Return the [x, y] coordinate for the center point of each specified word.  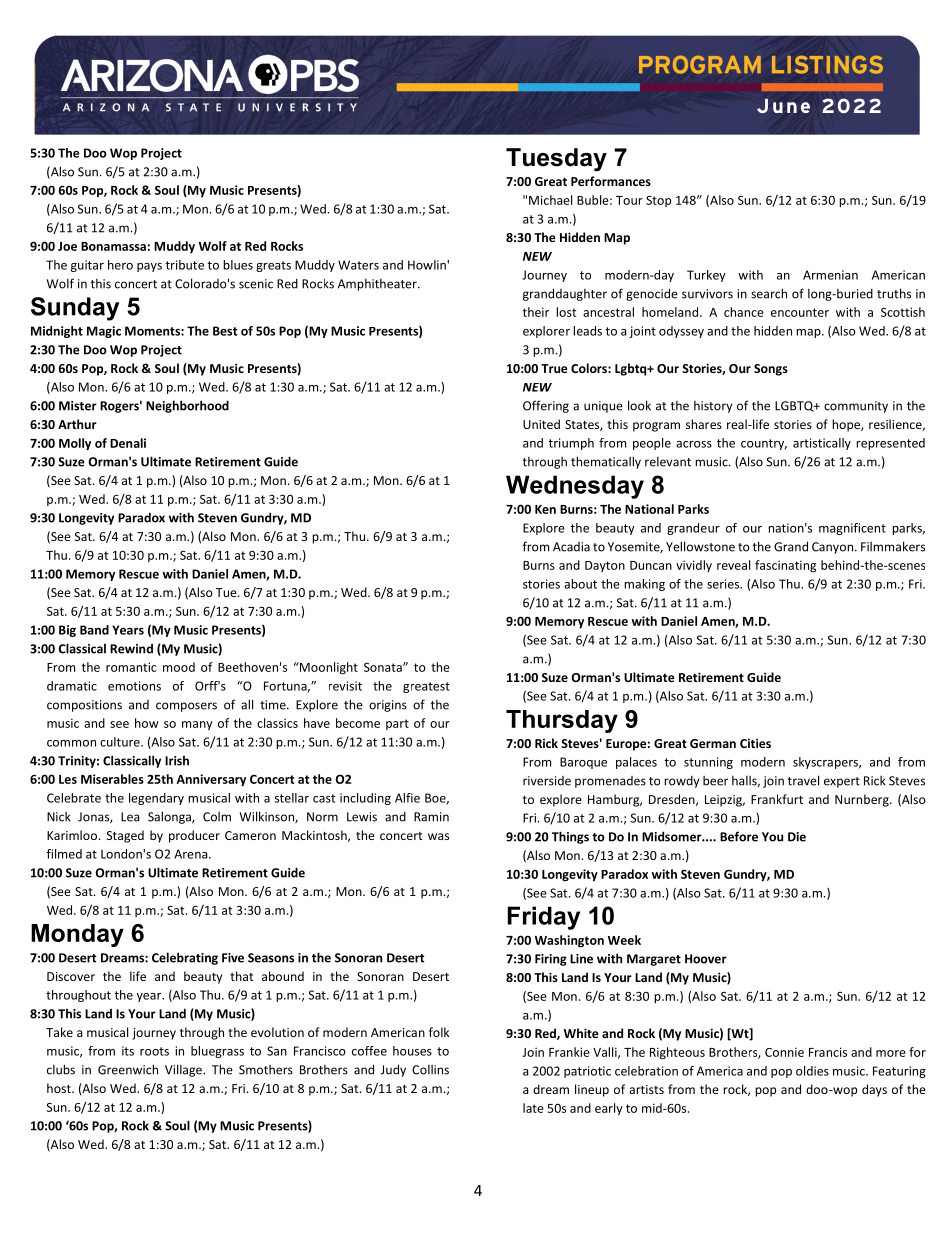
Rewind [131, 649]
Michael [550, 200]
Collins [430, 1070]
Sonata [384, 667]
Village [184, 1070]
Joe [67, 246]
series [724, 584]
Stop [658, 201]
